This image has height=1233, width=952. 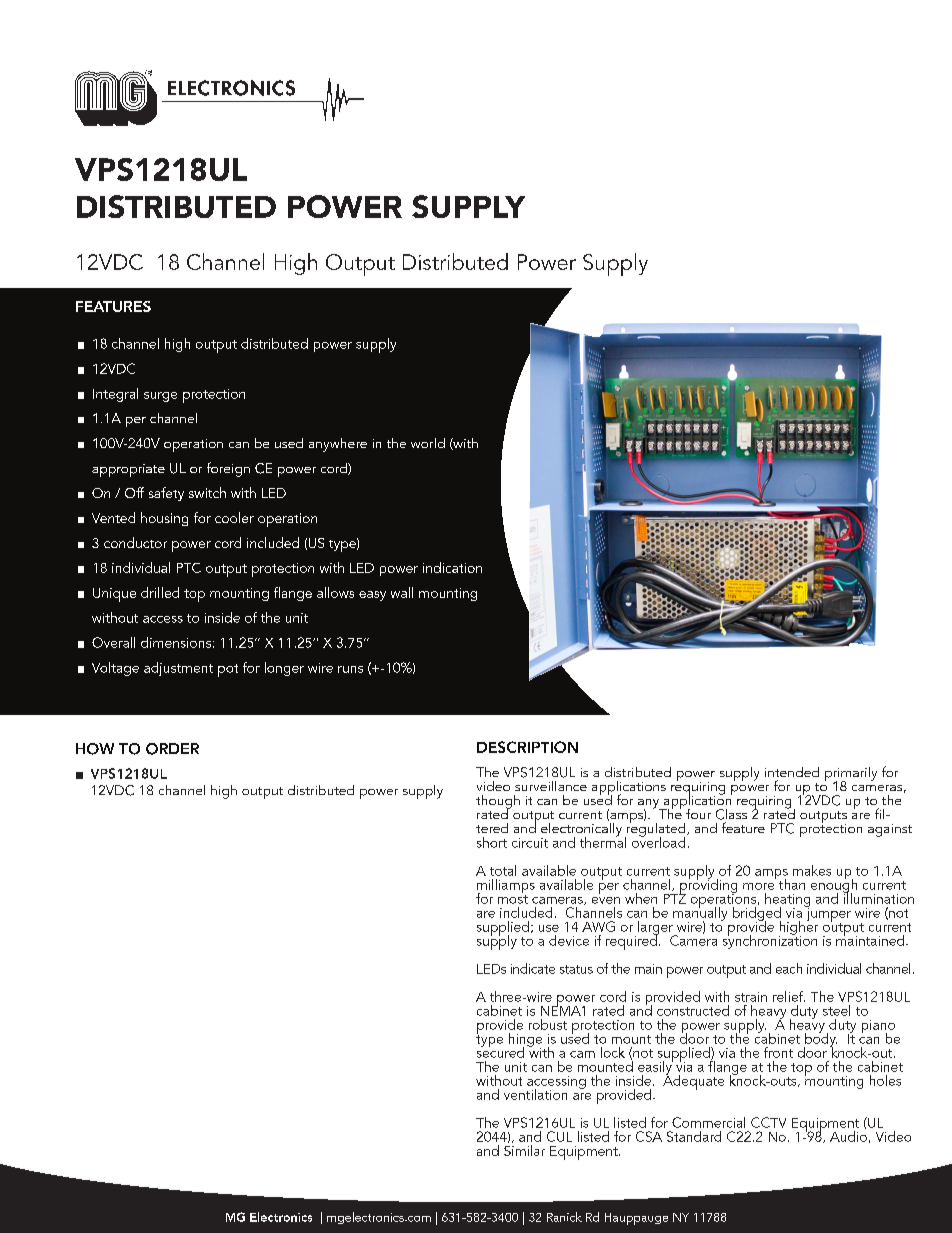 I want to click on anywhere, so click(x=338, y=445).
